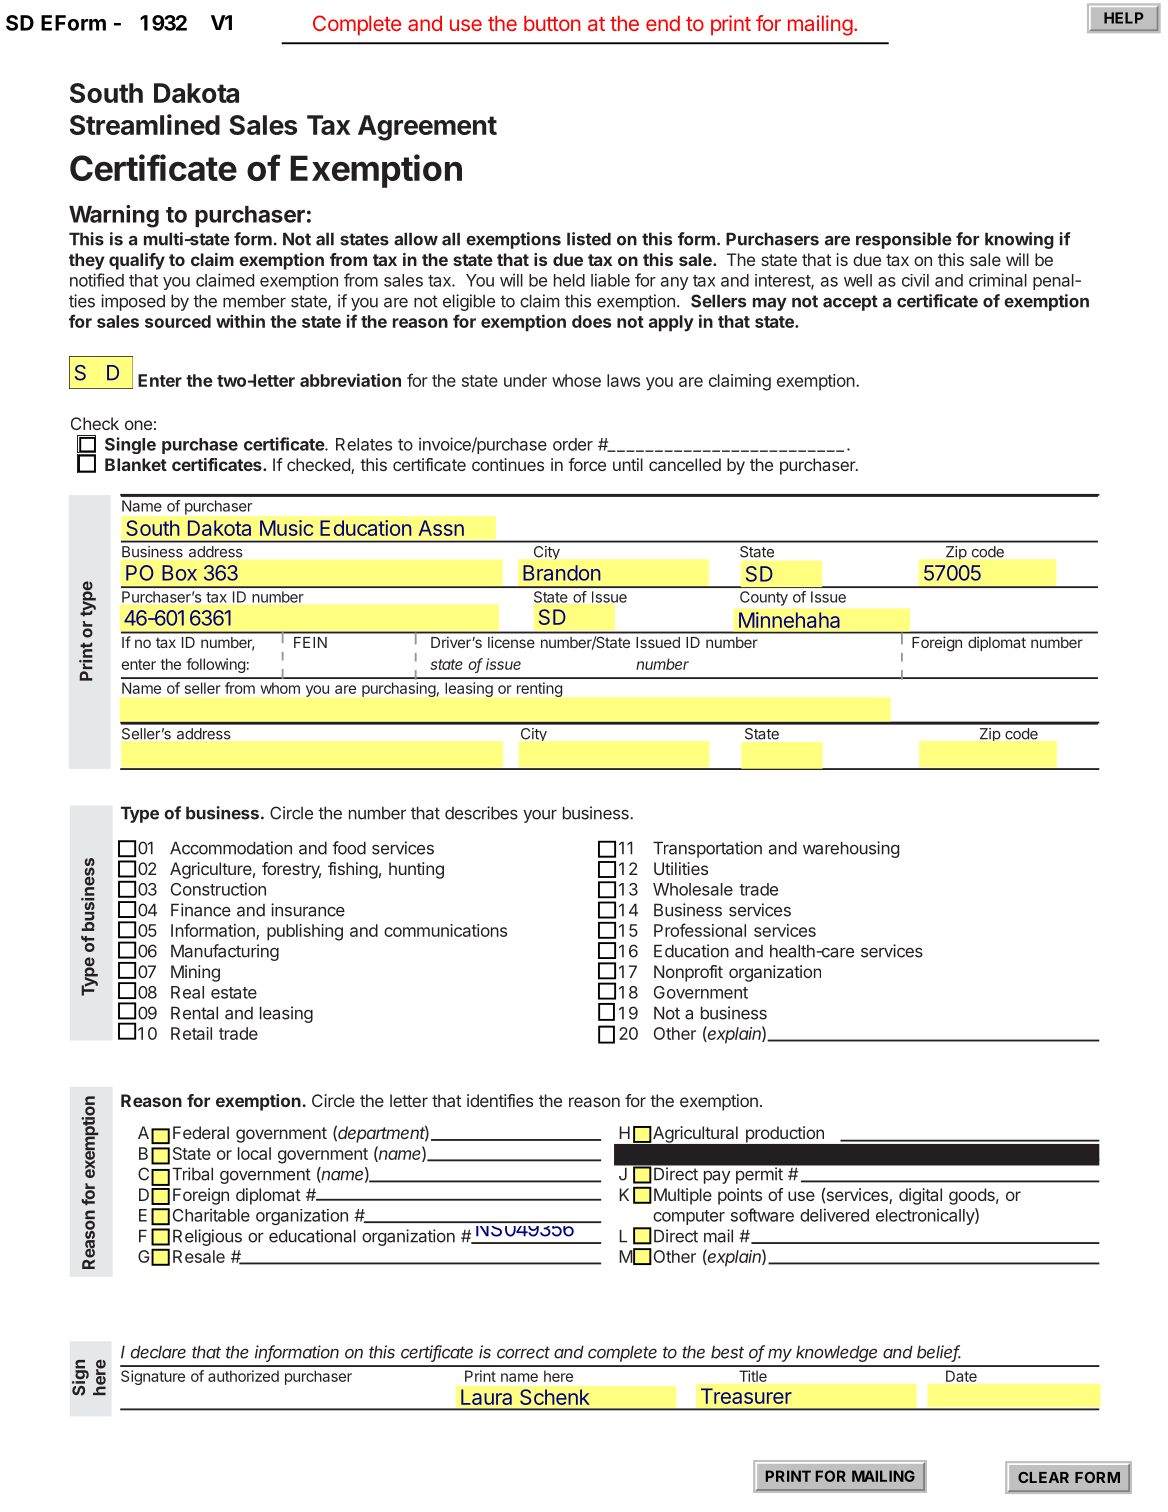 The image size is (1168, 1512). What do you see at coordinates (216, 665) in the document?
I see `following` at bounding box center [216, 665].
